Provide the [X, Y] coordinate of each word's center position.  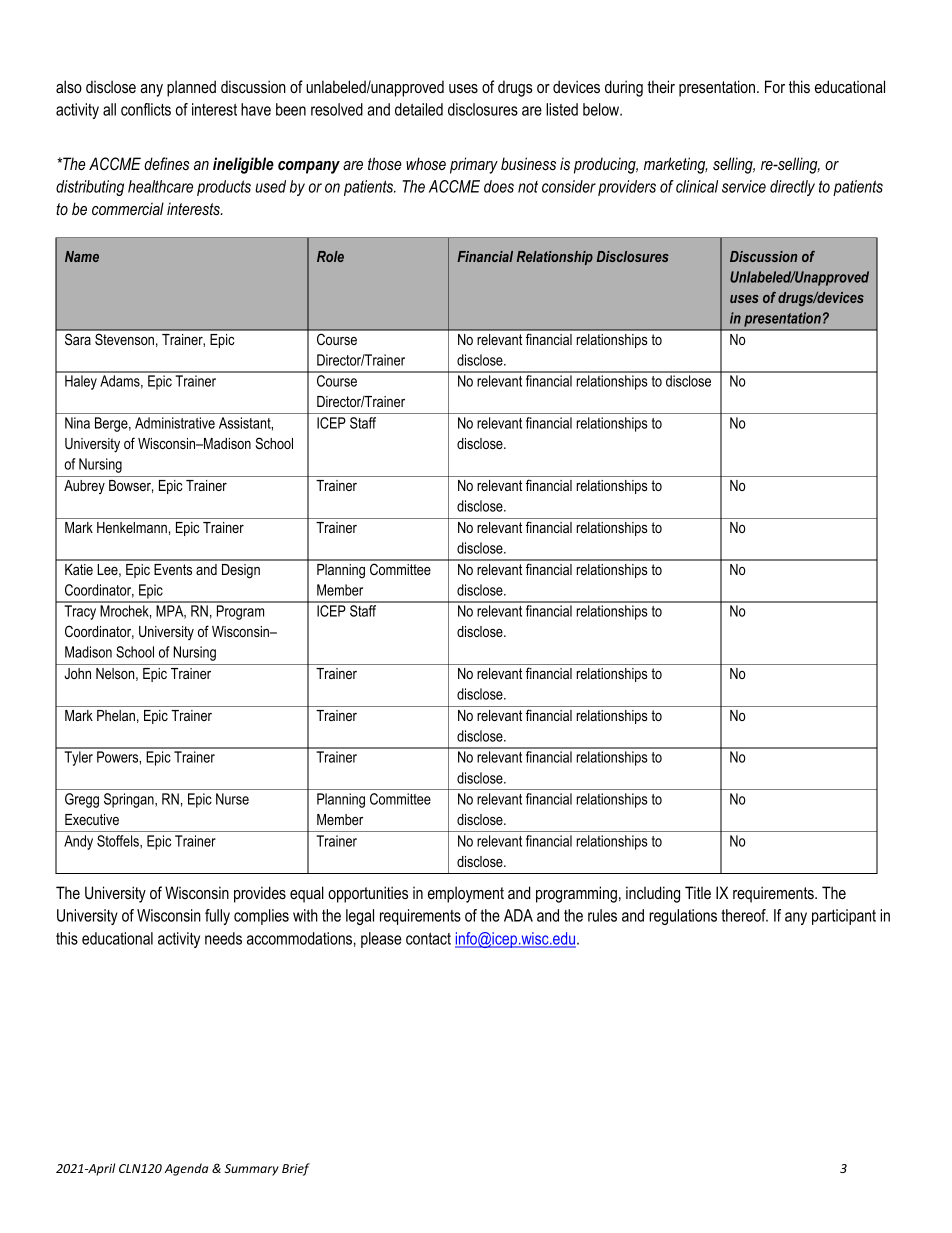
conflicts [146, 109]
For [775, 86]
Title [698, 892]
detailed [419, 109]
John [77, 673]
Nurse [232, 799]
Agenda [186, 1169]
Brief [296, 1169]
